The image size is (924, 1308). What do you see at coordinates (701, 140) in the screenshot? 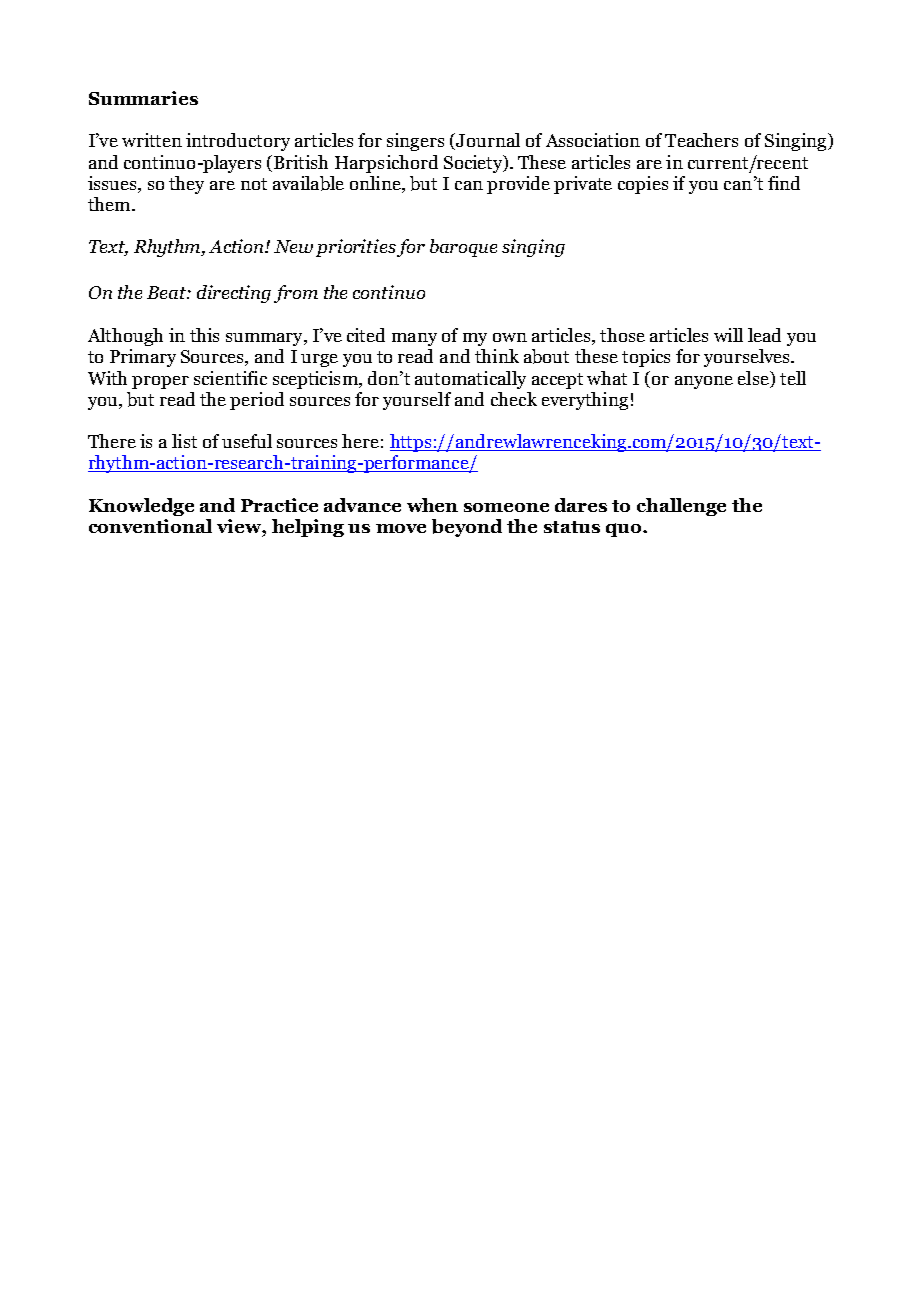
I see `Teachers` at bounding box center [701, 140].
